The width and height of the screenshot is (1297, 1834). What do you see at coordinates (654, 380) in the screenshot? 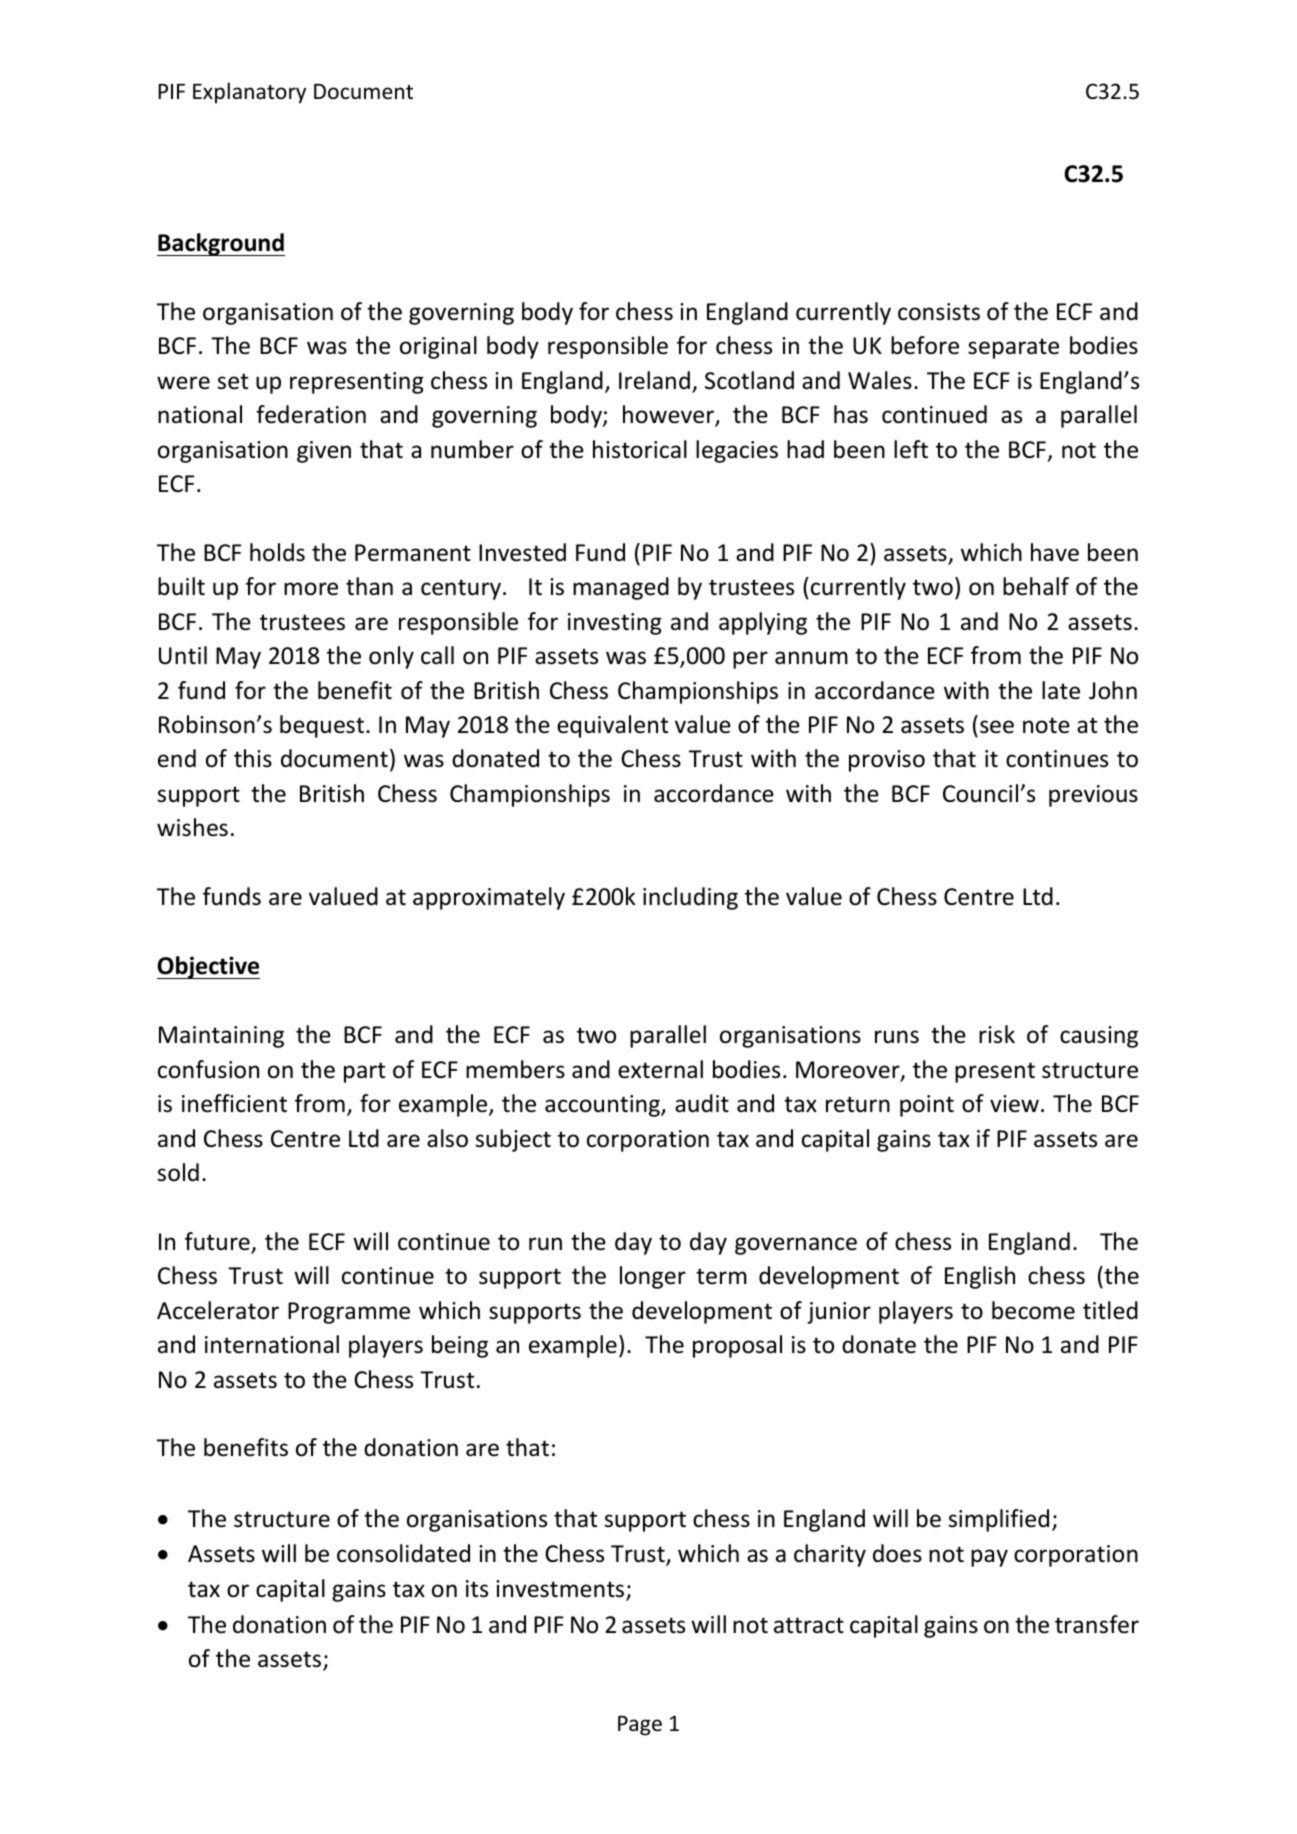
I see `Ireland` at bounding box center [654, 380].
